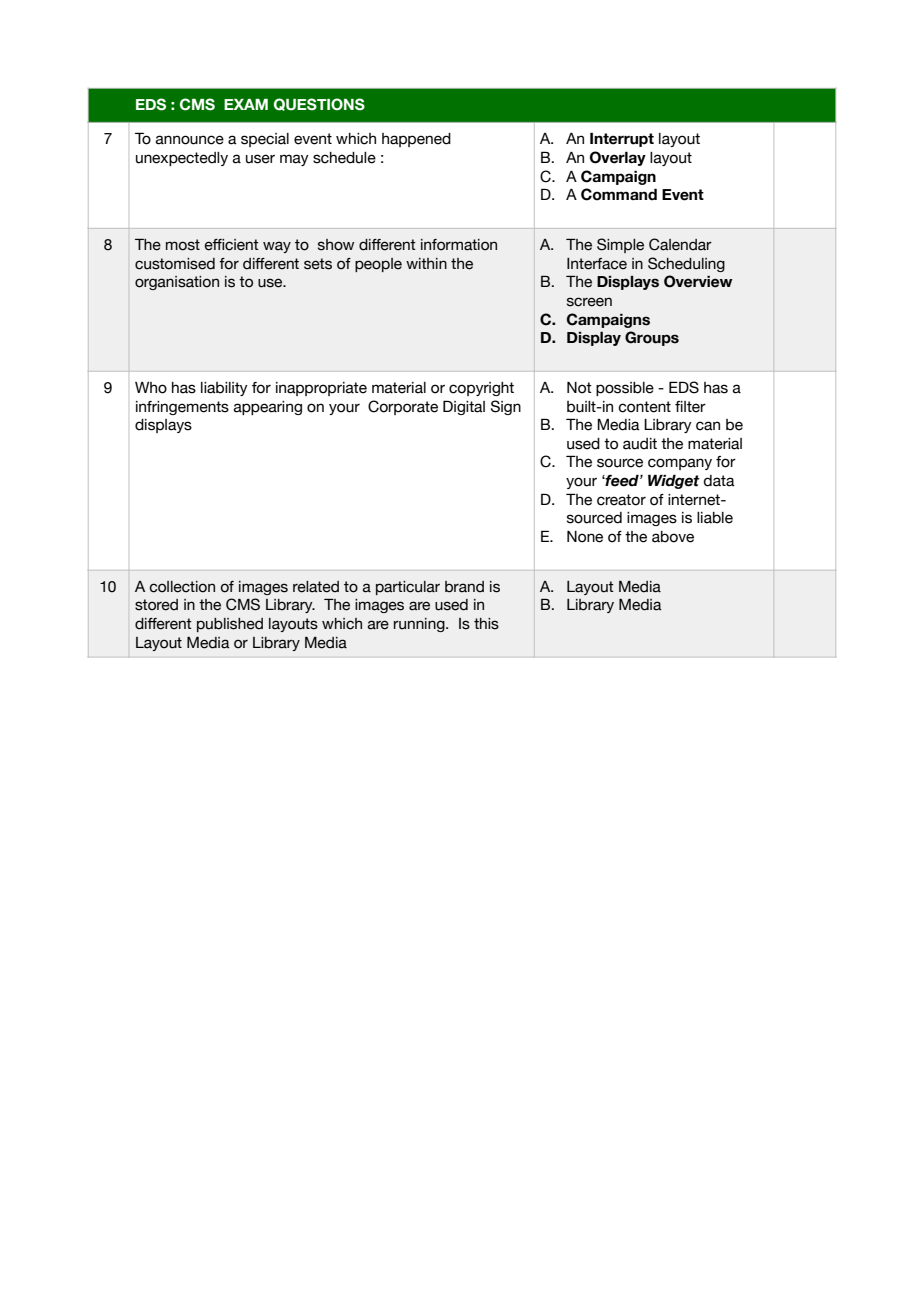 This page has width=924, height=1308. What do you see at coordinates (481, 389) in the page?
I see `copyright` at bounding box center [481, 389].
